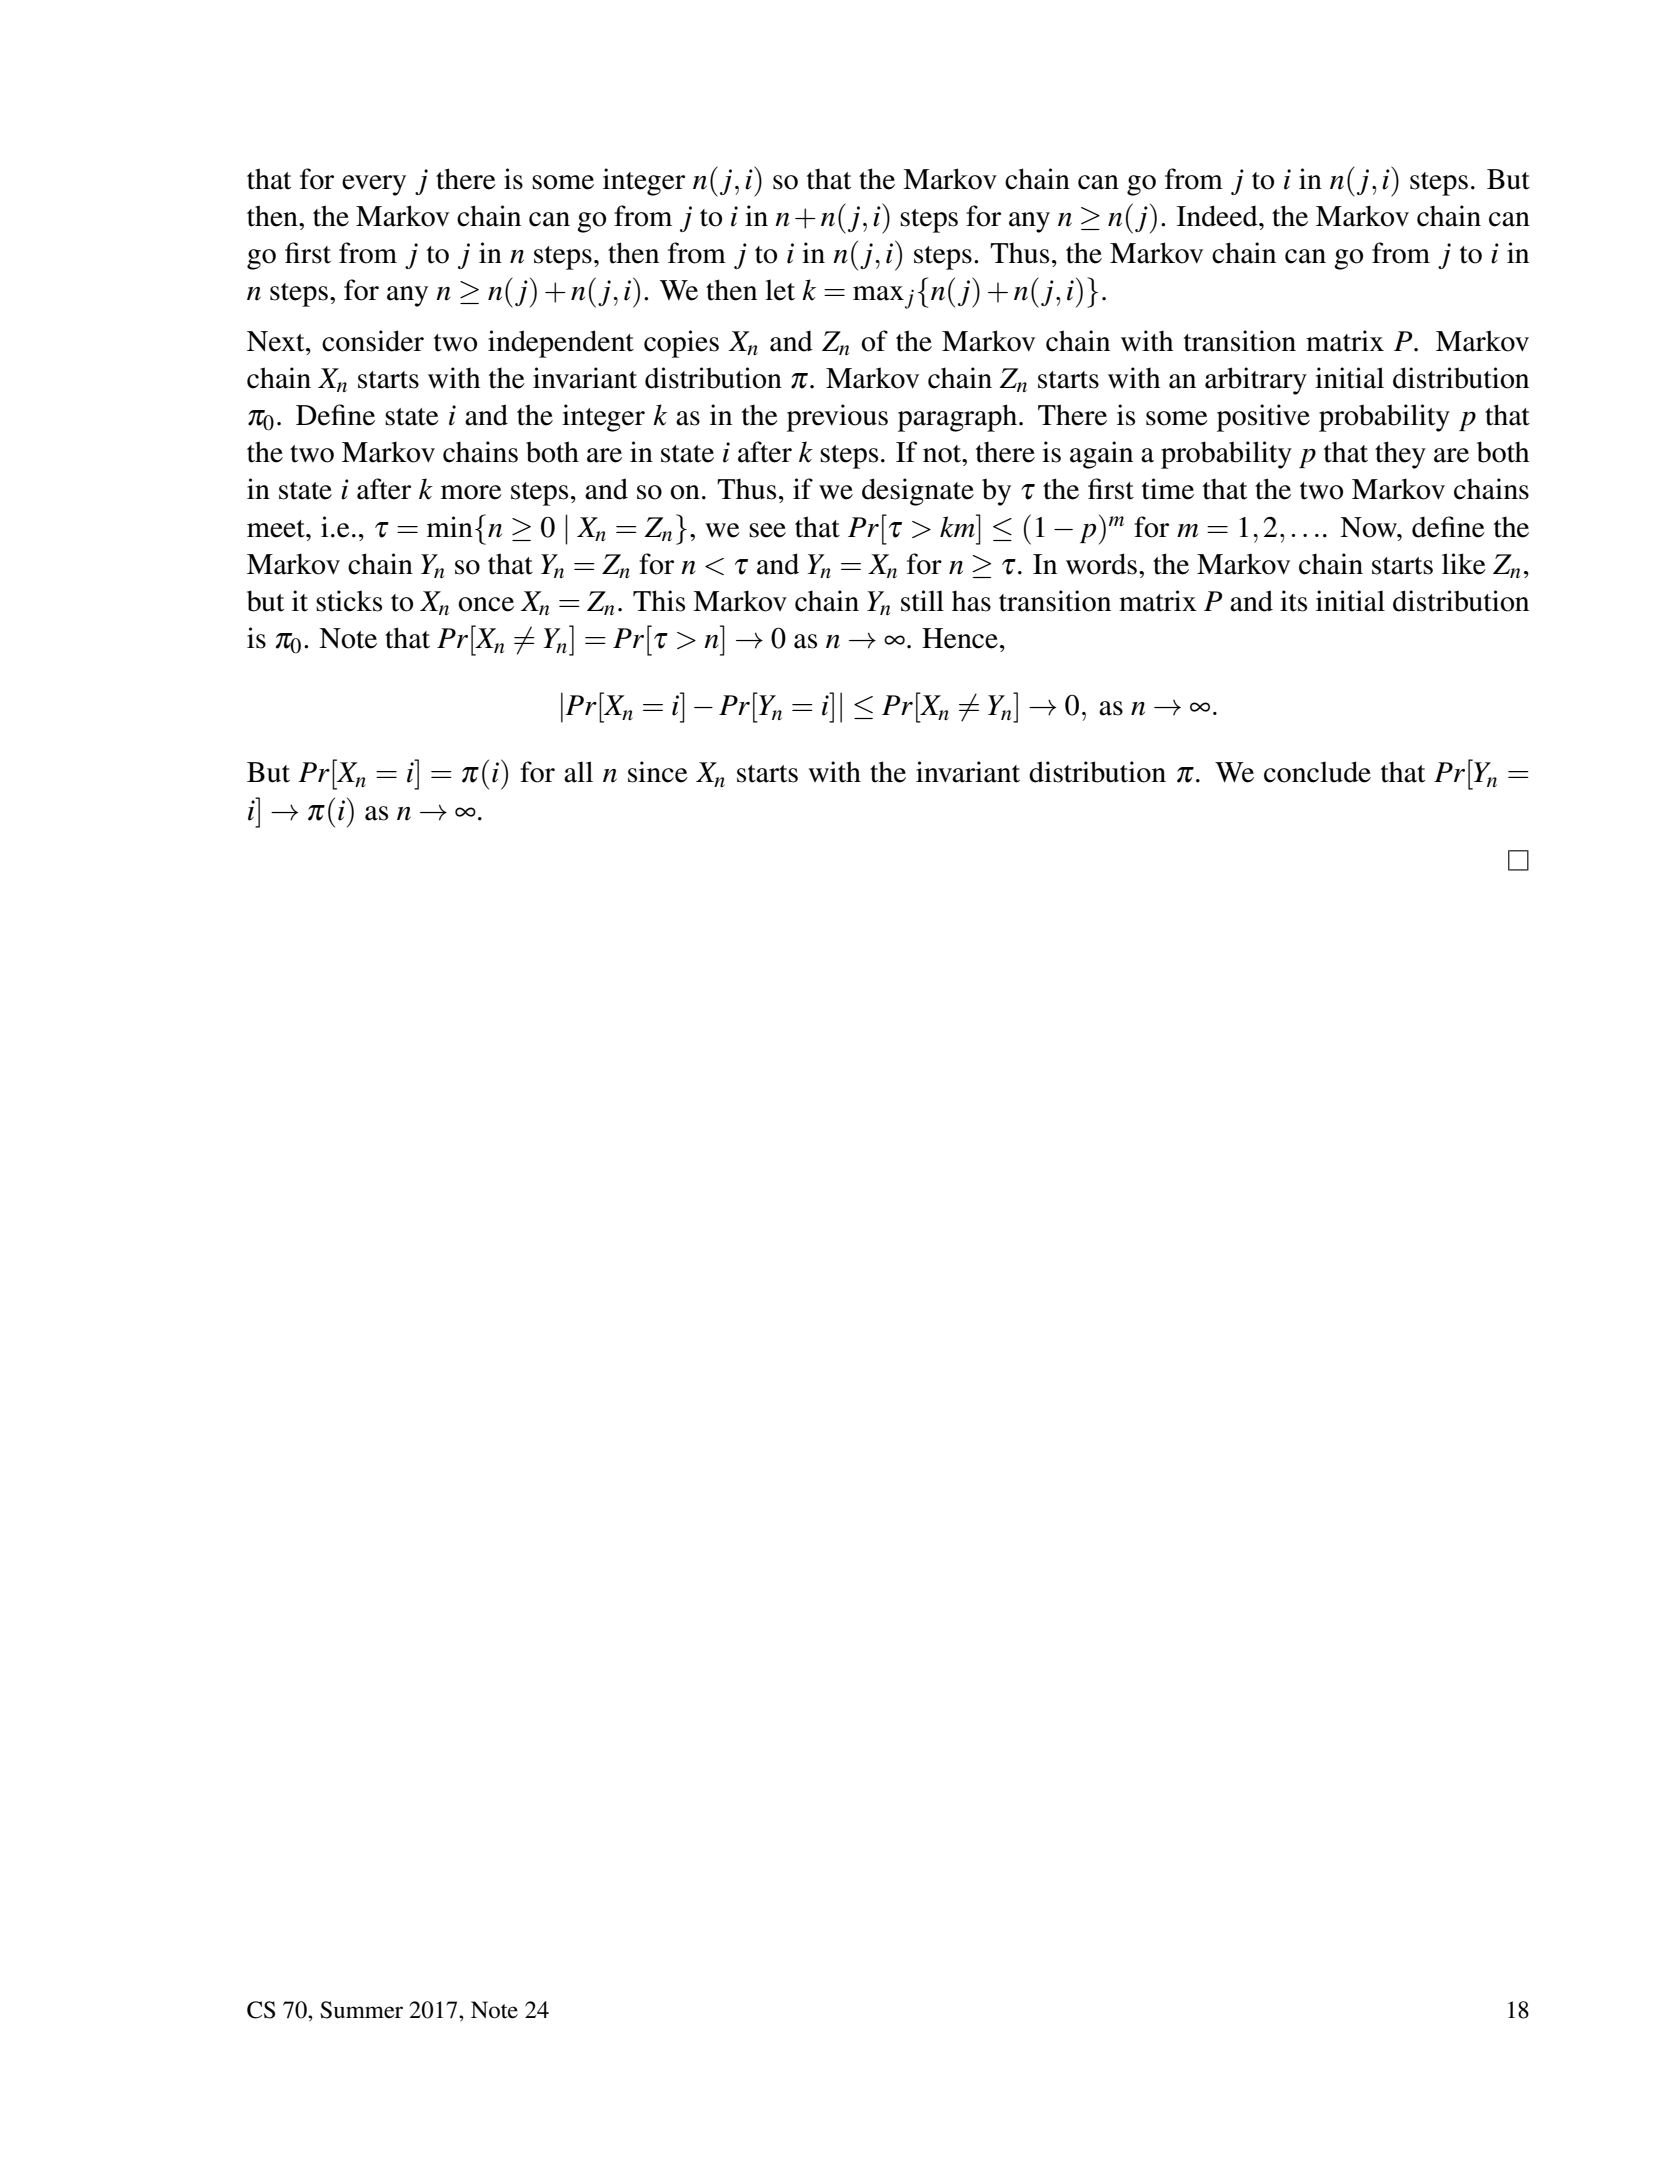  Describe the element at coordinates (1317, 772) in the screenshot. I see `conclude` at that location.
